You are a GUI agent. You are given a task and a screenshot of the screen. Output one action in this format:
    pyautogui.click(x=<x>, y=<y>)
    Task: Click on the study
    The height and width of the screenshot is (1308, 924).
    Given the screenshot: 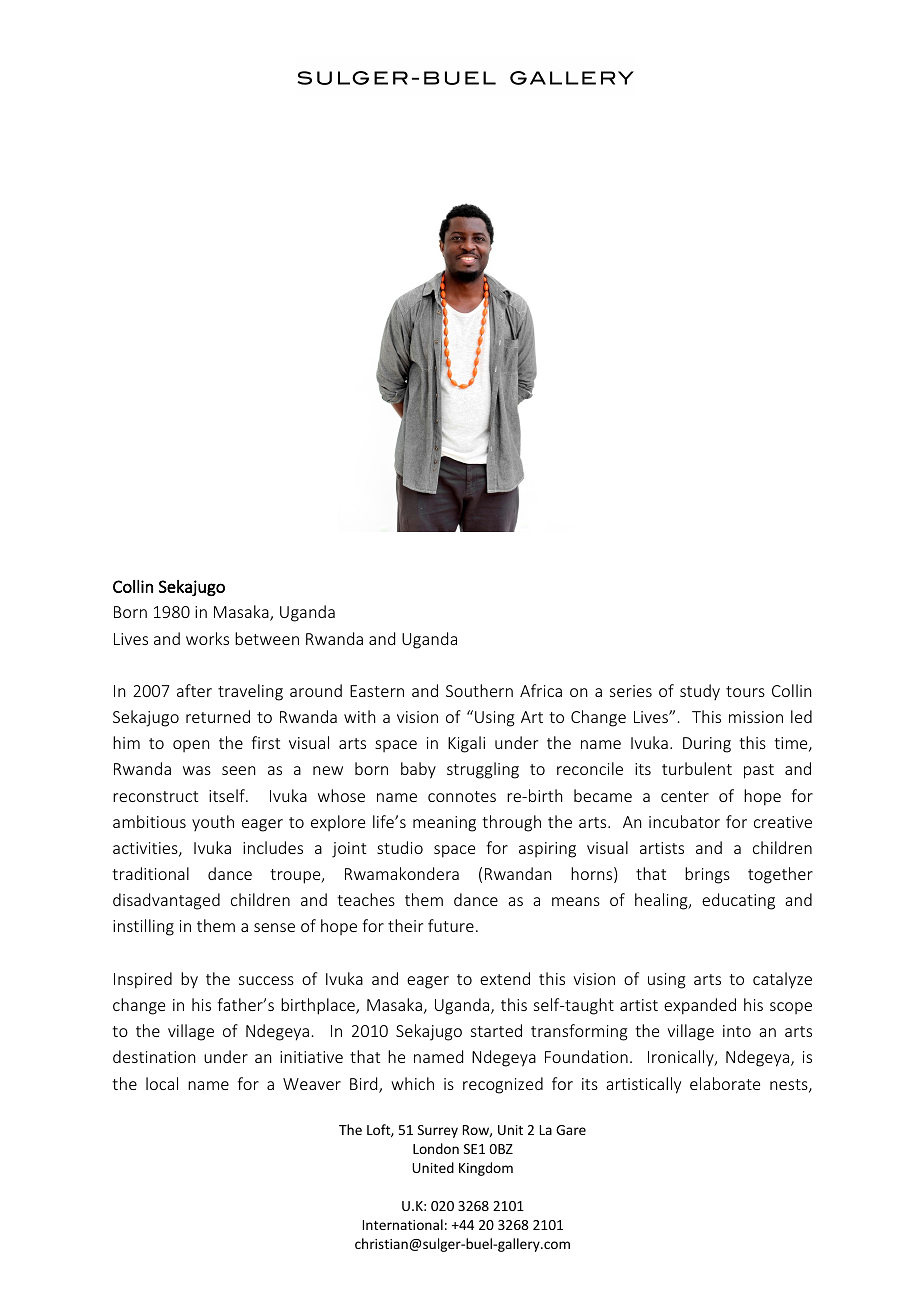 What is the action you would take?
    pyautogui.click(x=700, y=692)
